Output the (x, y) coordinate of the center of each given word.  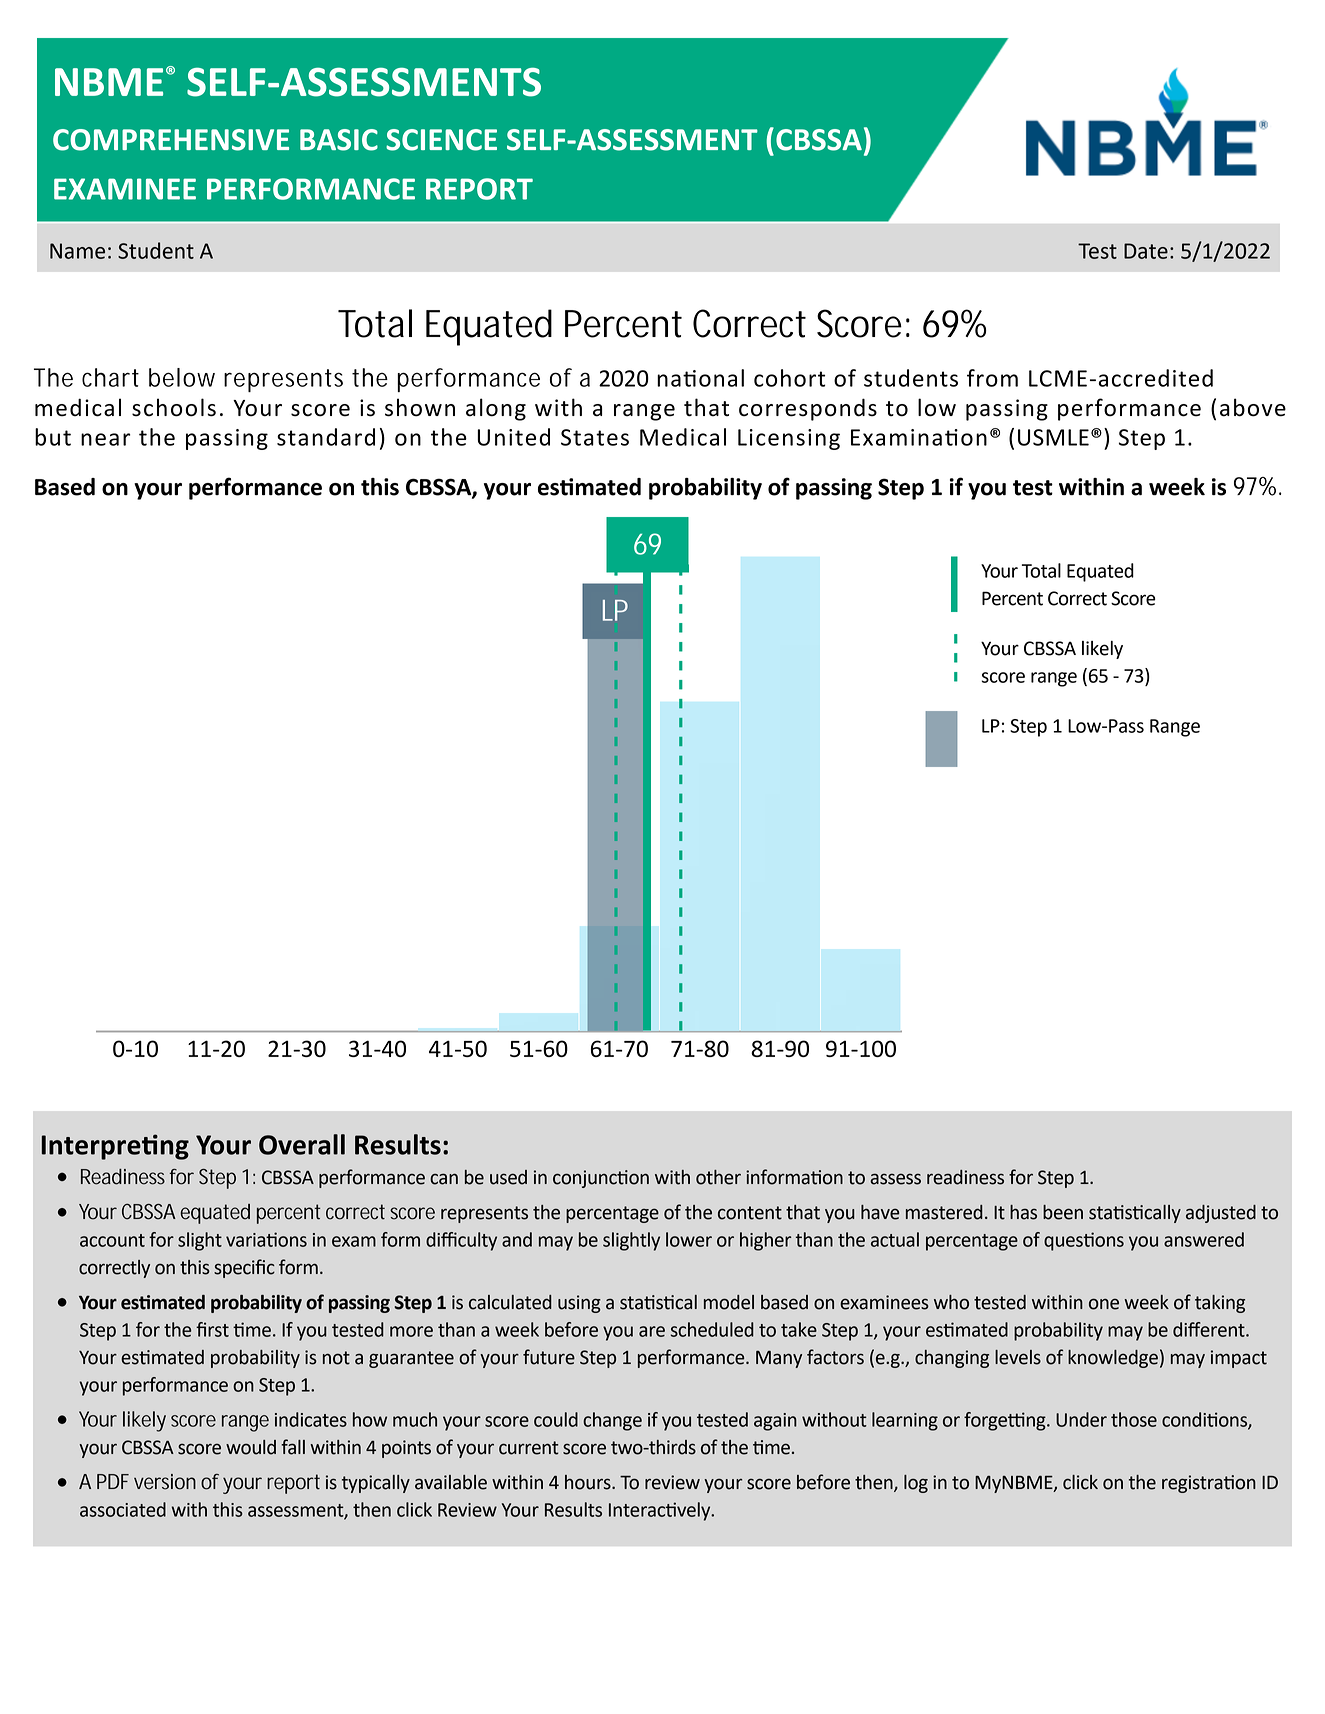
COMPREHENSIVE (171, 140)
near (105, 439)
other (718, 1177)
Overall (302, 1144)
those (1134, 1419)
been (1063, 1212)
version (165, 1482)
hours (589, 1482)
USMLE (1053, 437)
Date (1146, 251)
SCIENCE (441, 140)
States (595, 437)
